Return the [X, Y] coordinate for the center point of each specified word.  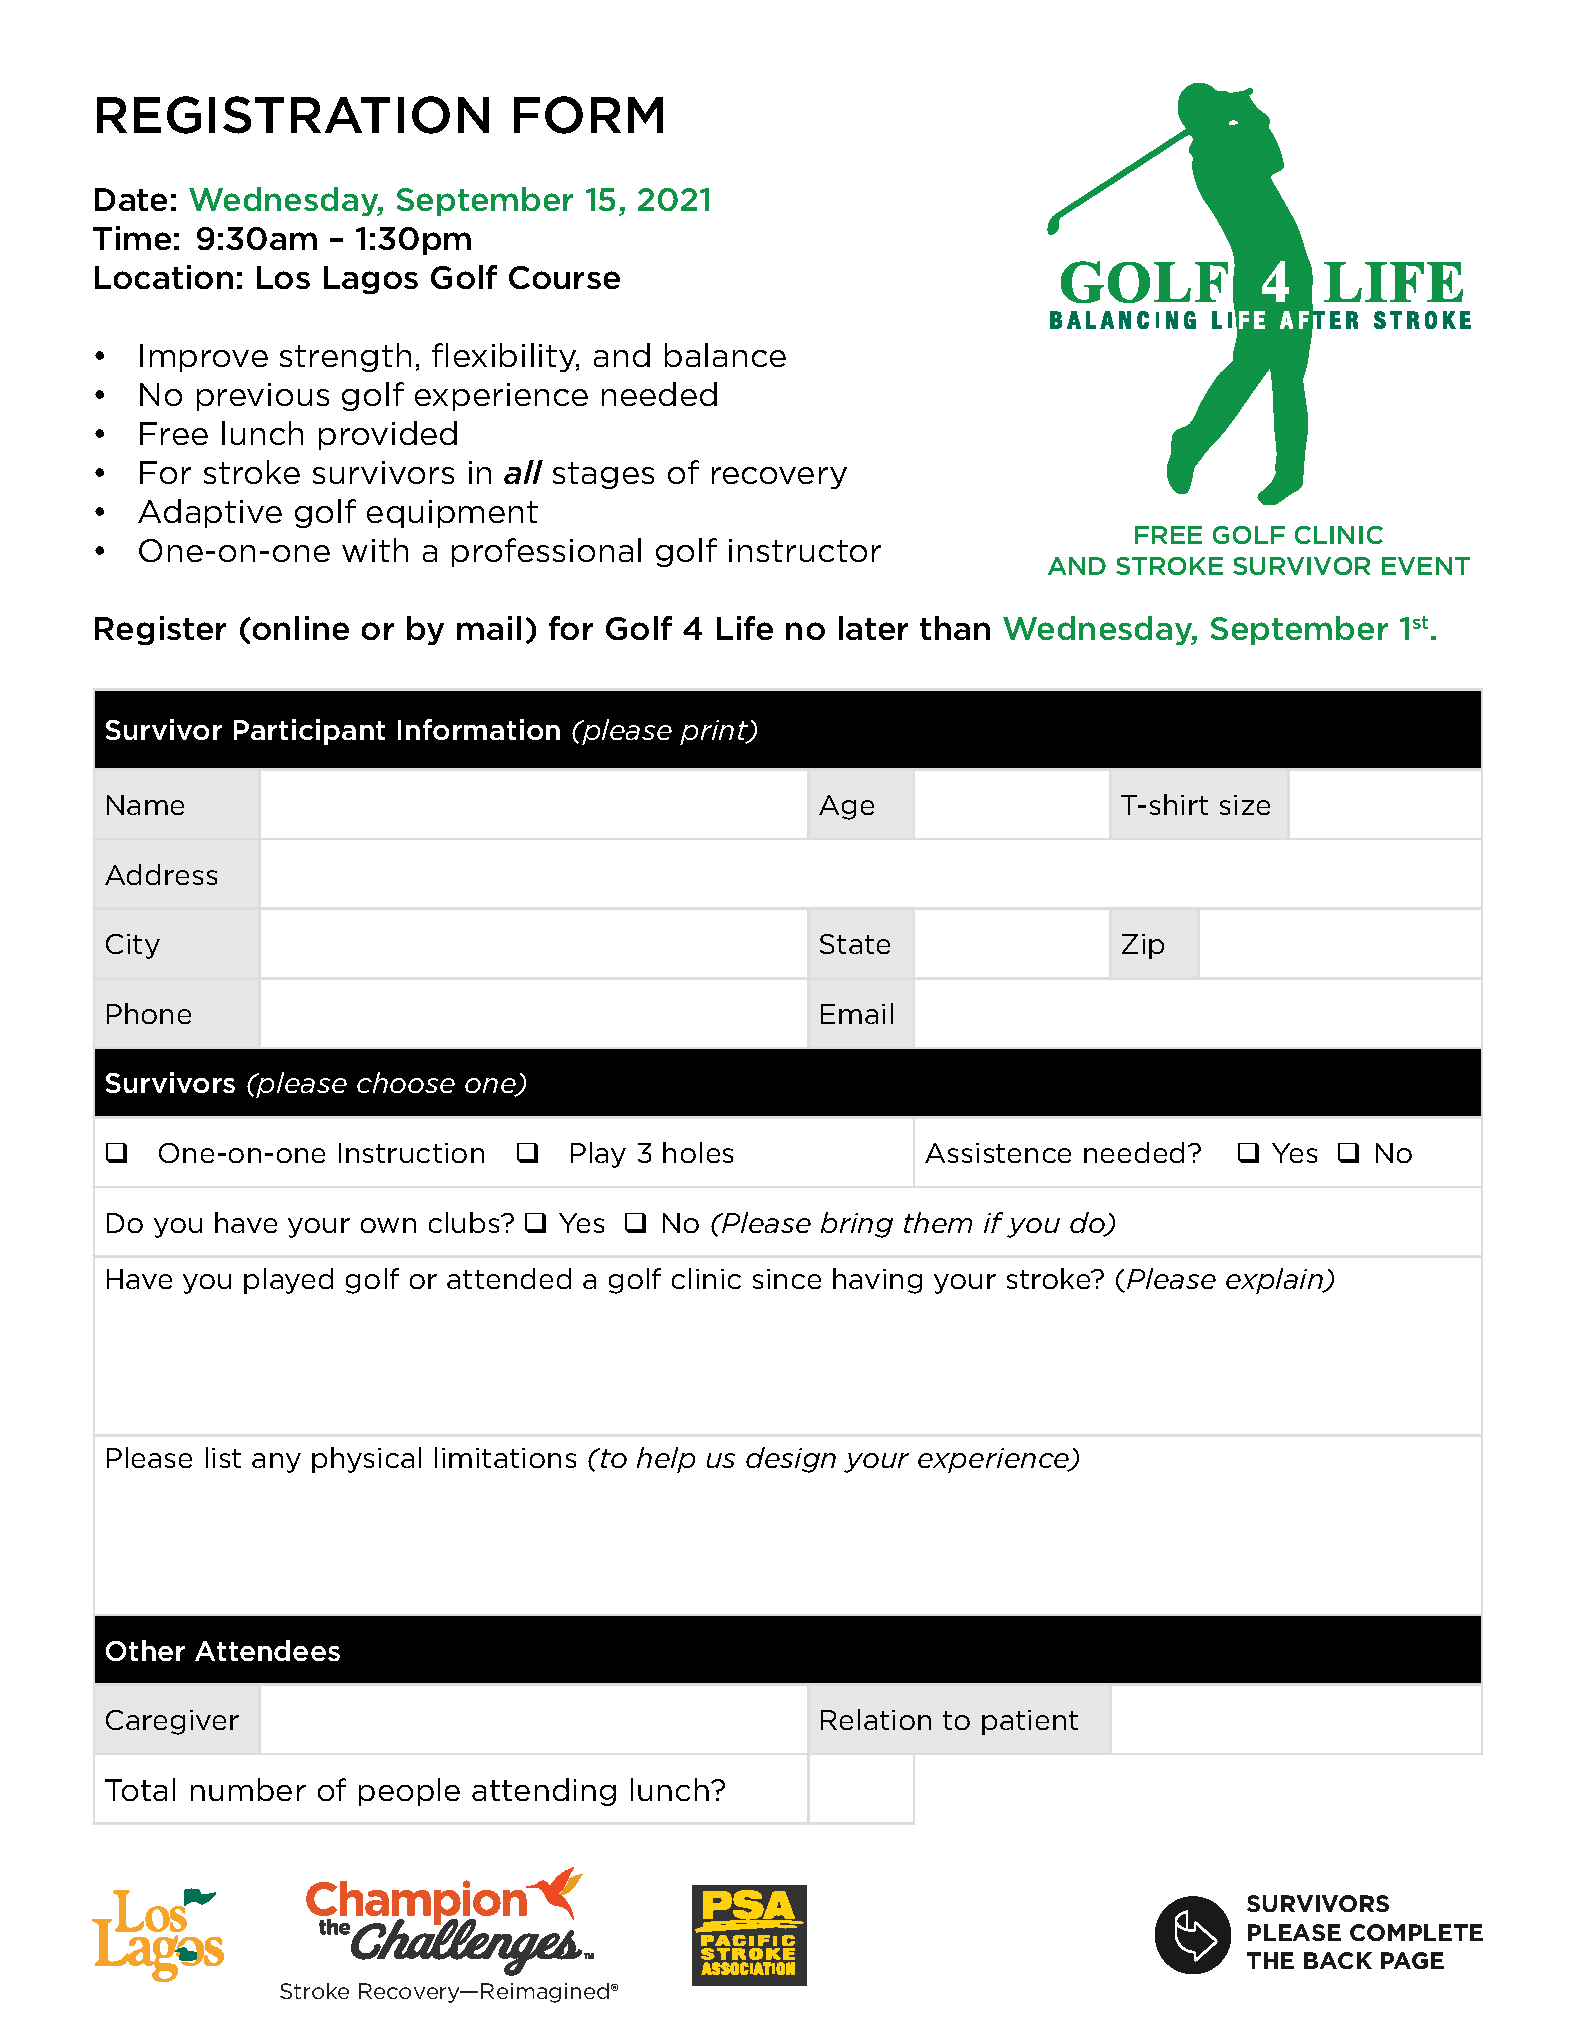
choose [406, 1082]
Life [745, 628]
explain [1275, 1281]
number [248, 1789]
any [276, 1463]
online [301, 628]
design [791, 1460]
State [855, 944]
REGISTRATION [293, 115]
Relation [876, 1719]
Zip [1143, 946]
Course [564, 277]
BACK [1338, 1960]
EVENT [1426, 566]
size [1245, 805]
